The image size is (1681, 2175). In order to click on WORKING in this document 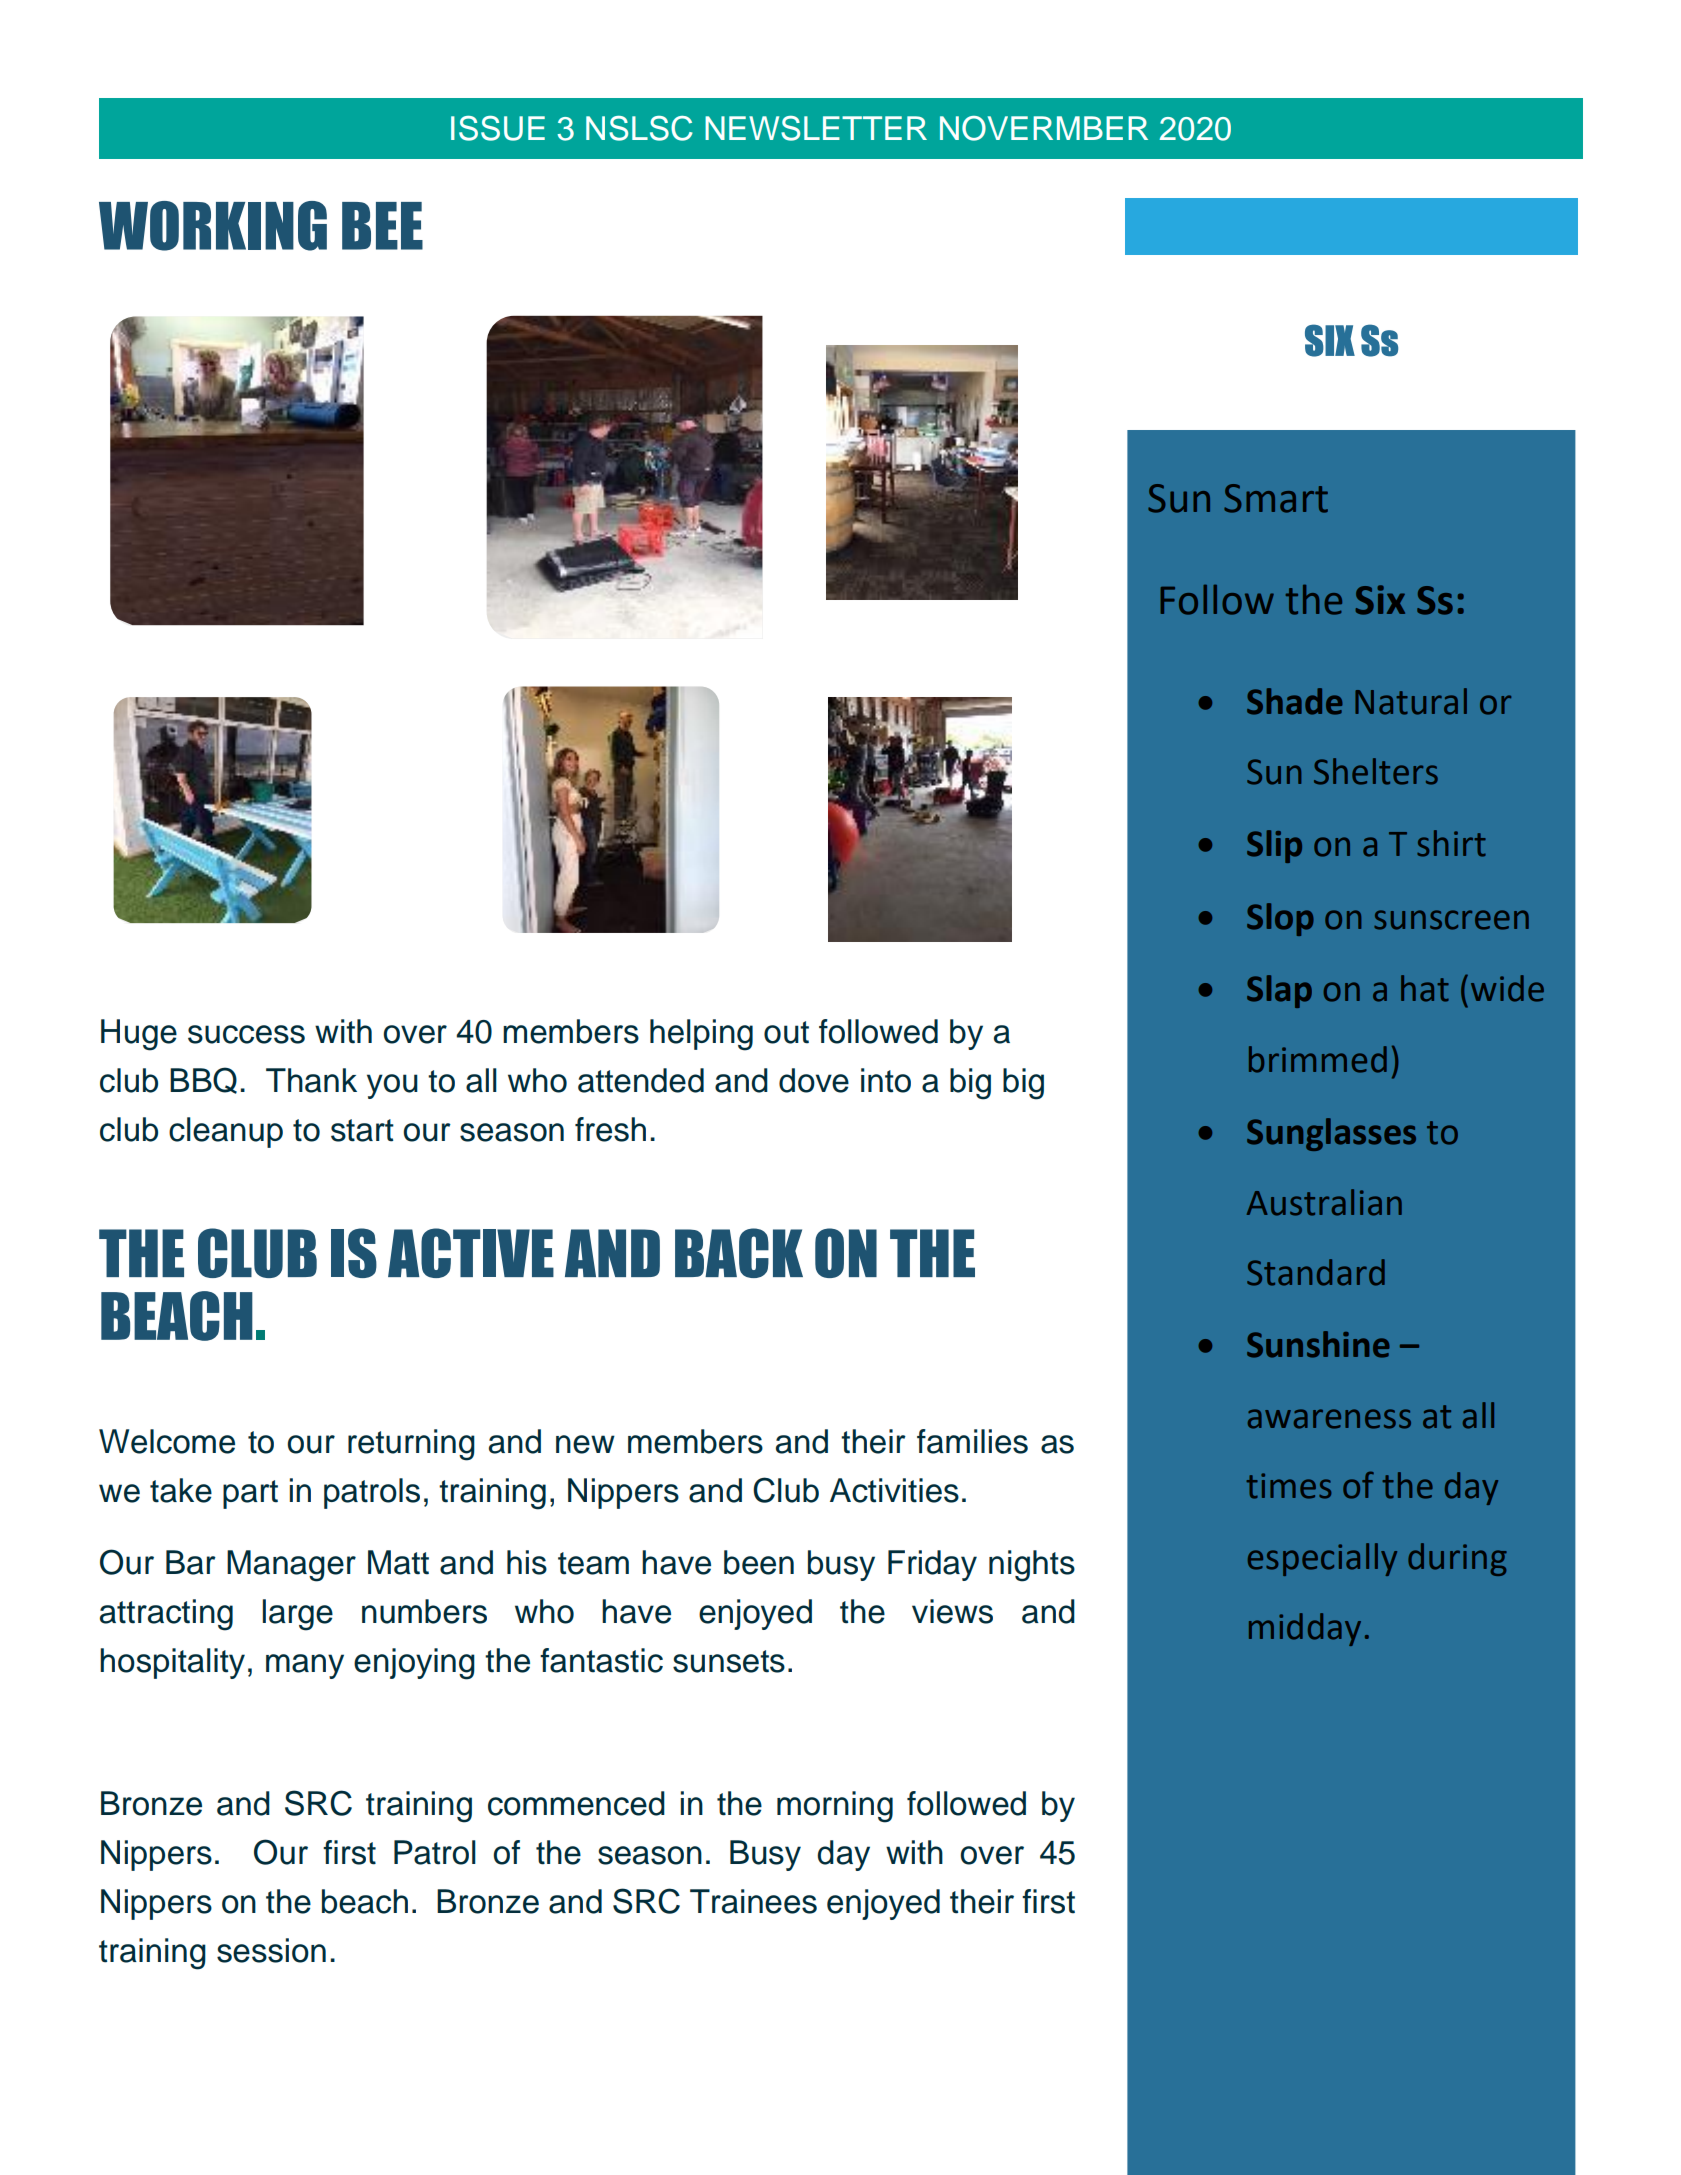, I will do `click(213, 226)`.
